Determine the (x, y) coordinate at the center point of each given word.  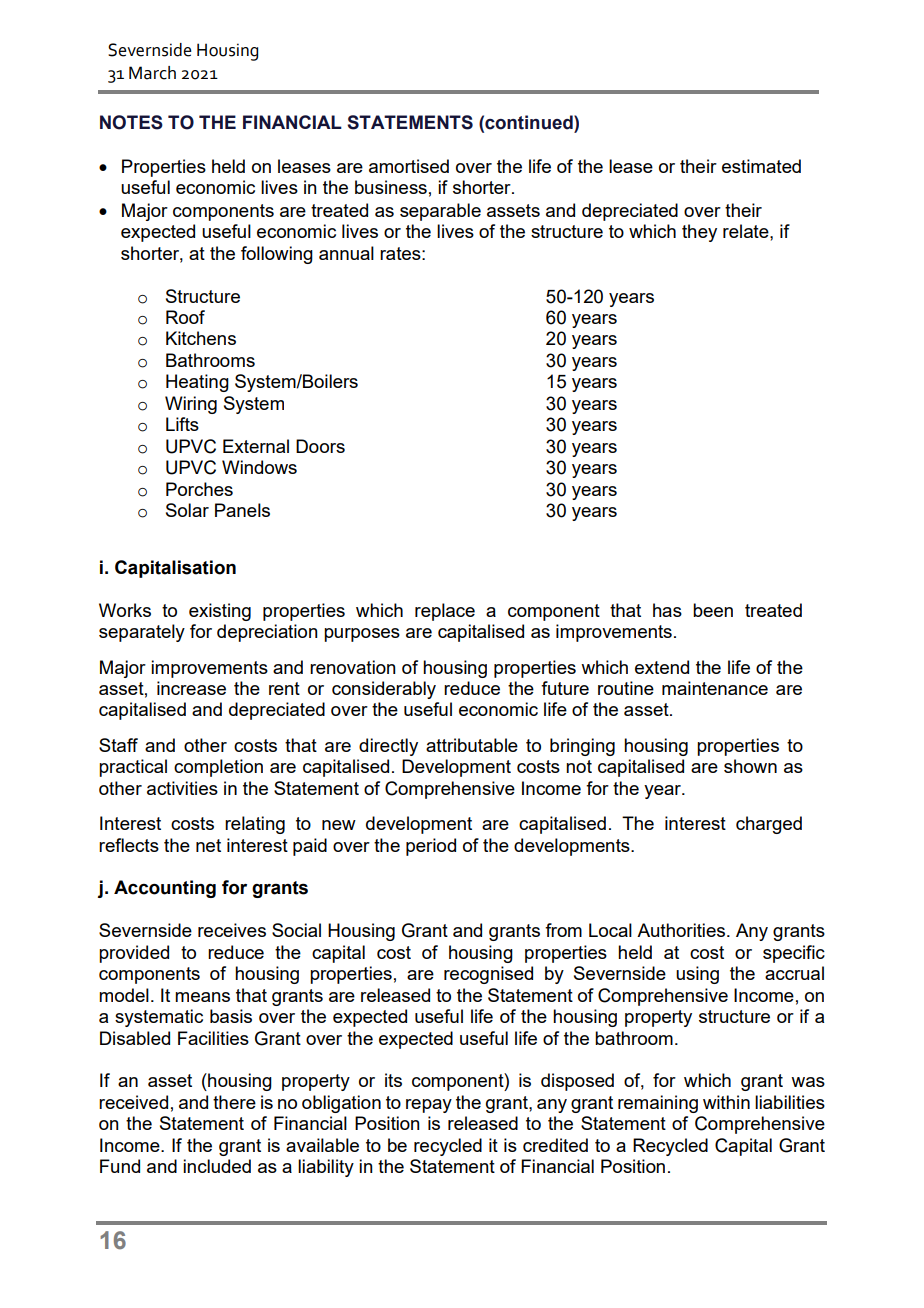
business (391, 187)
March (152, 73)
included (217, 1166)
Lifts (182, 424)
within (726, 1102)
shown (750, 766)
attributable (472, 745)
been (713, 610)
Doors (320, 446)
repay (429, 1106)
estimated (761, 166)
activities (182, 788)
